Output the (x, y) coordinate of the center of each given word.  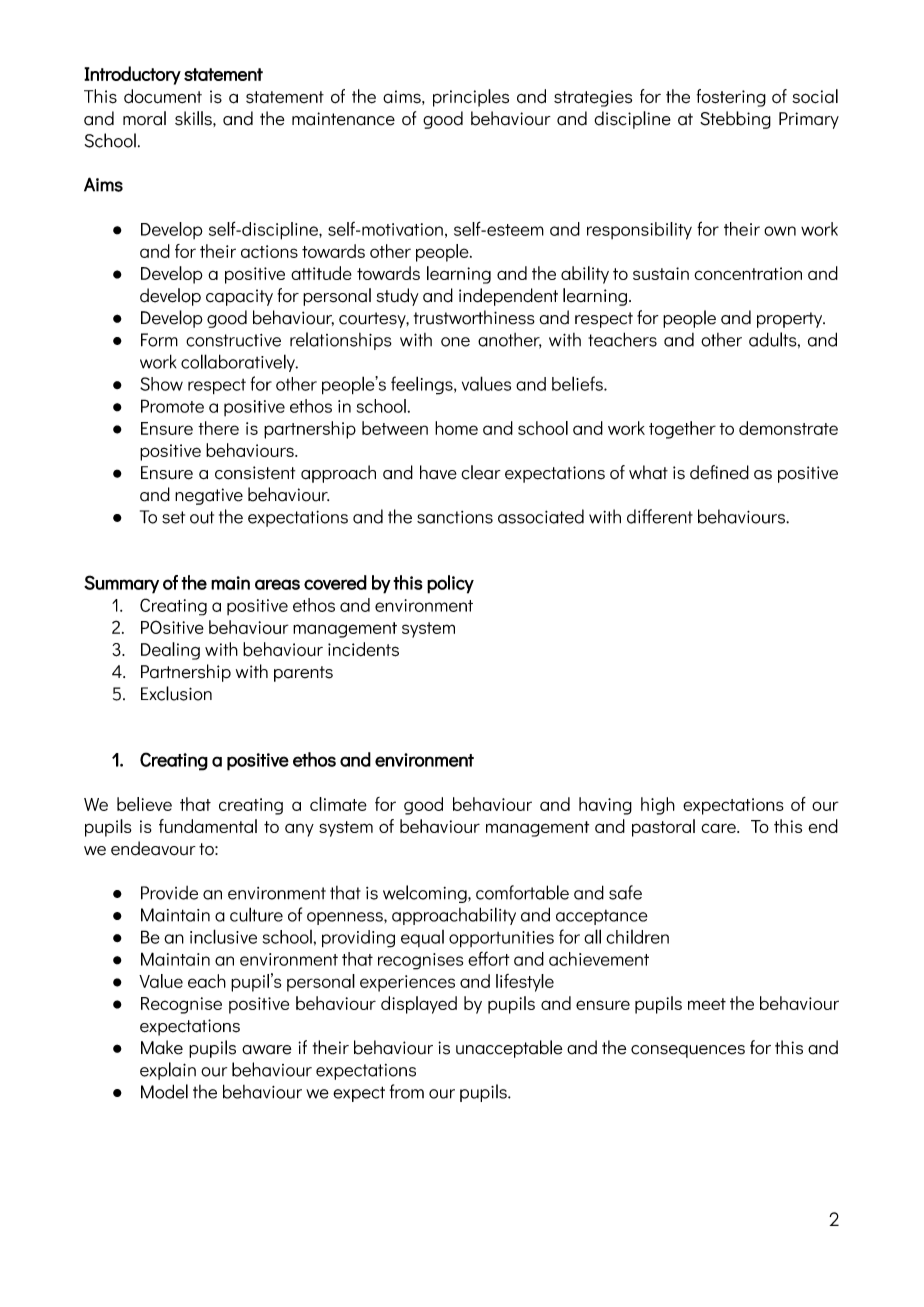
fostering (731, 98)
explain (168, 1071)
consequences (688, 1051)
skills (194, 118)
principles (471, 98)
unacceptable (509, 1049)
